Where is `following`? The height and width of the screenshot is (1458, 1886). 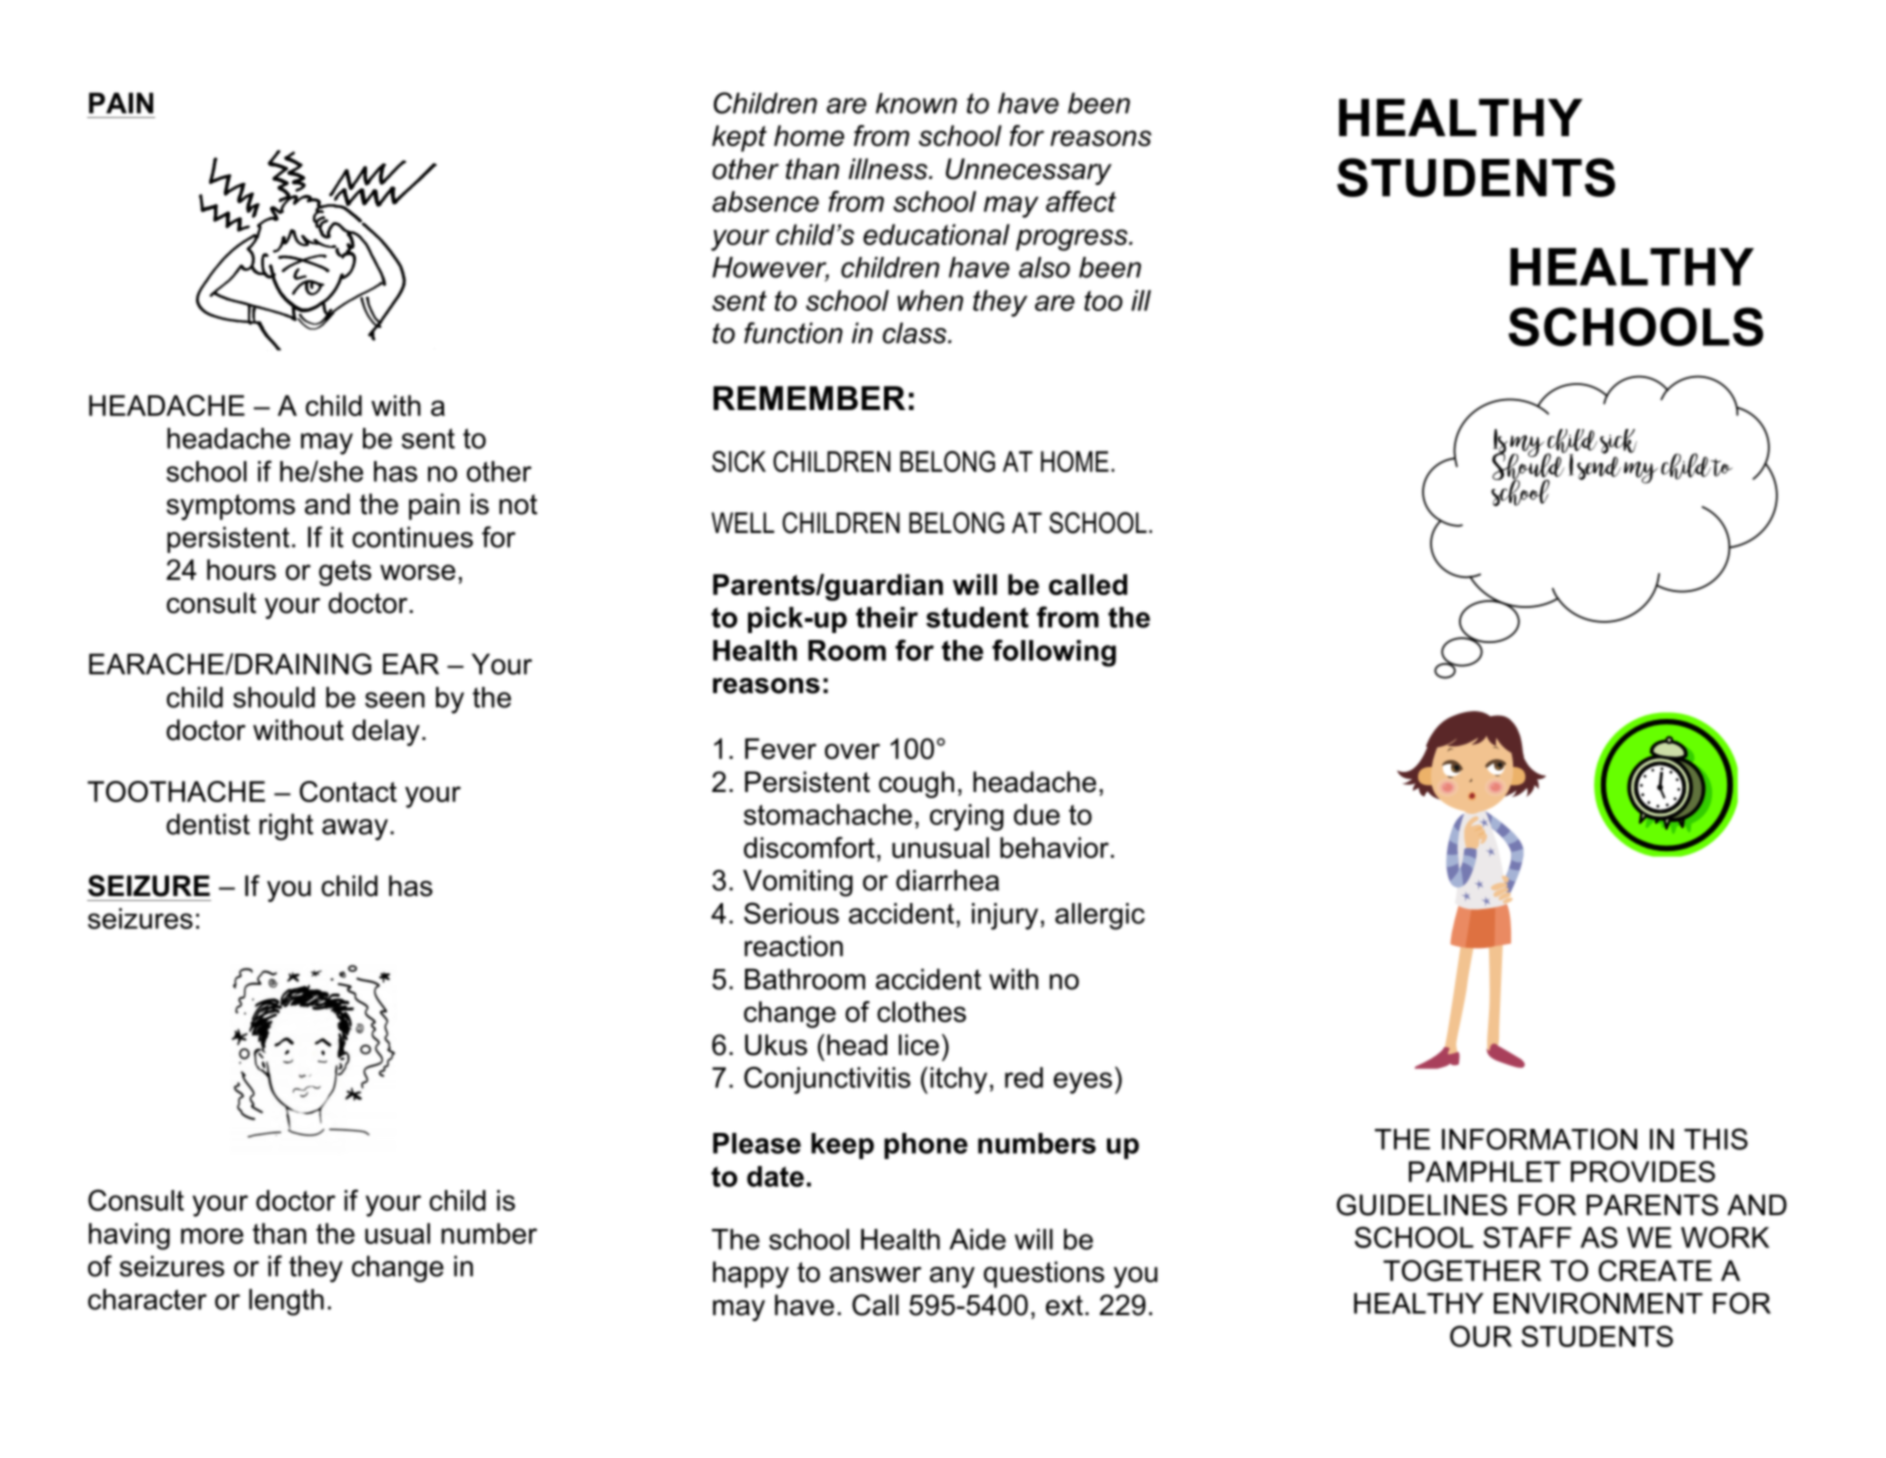
following is located at coordinates (1054, 653).
